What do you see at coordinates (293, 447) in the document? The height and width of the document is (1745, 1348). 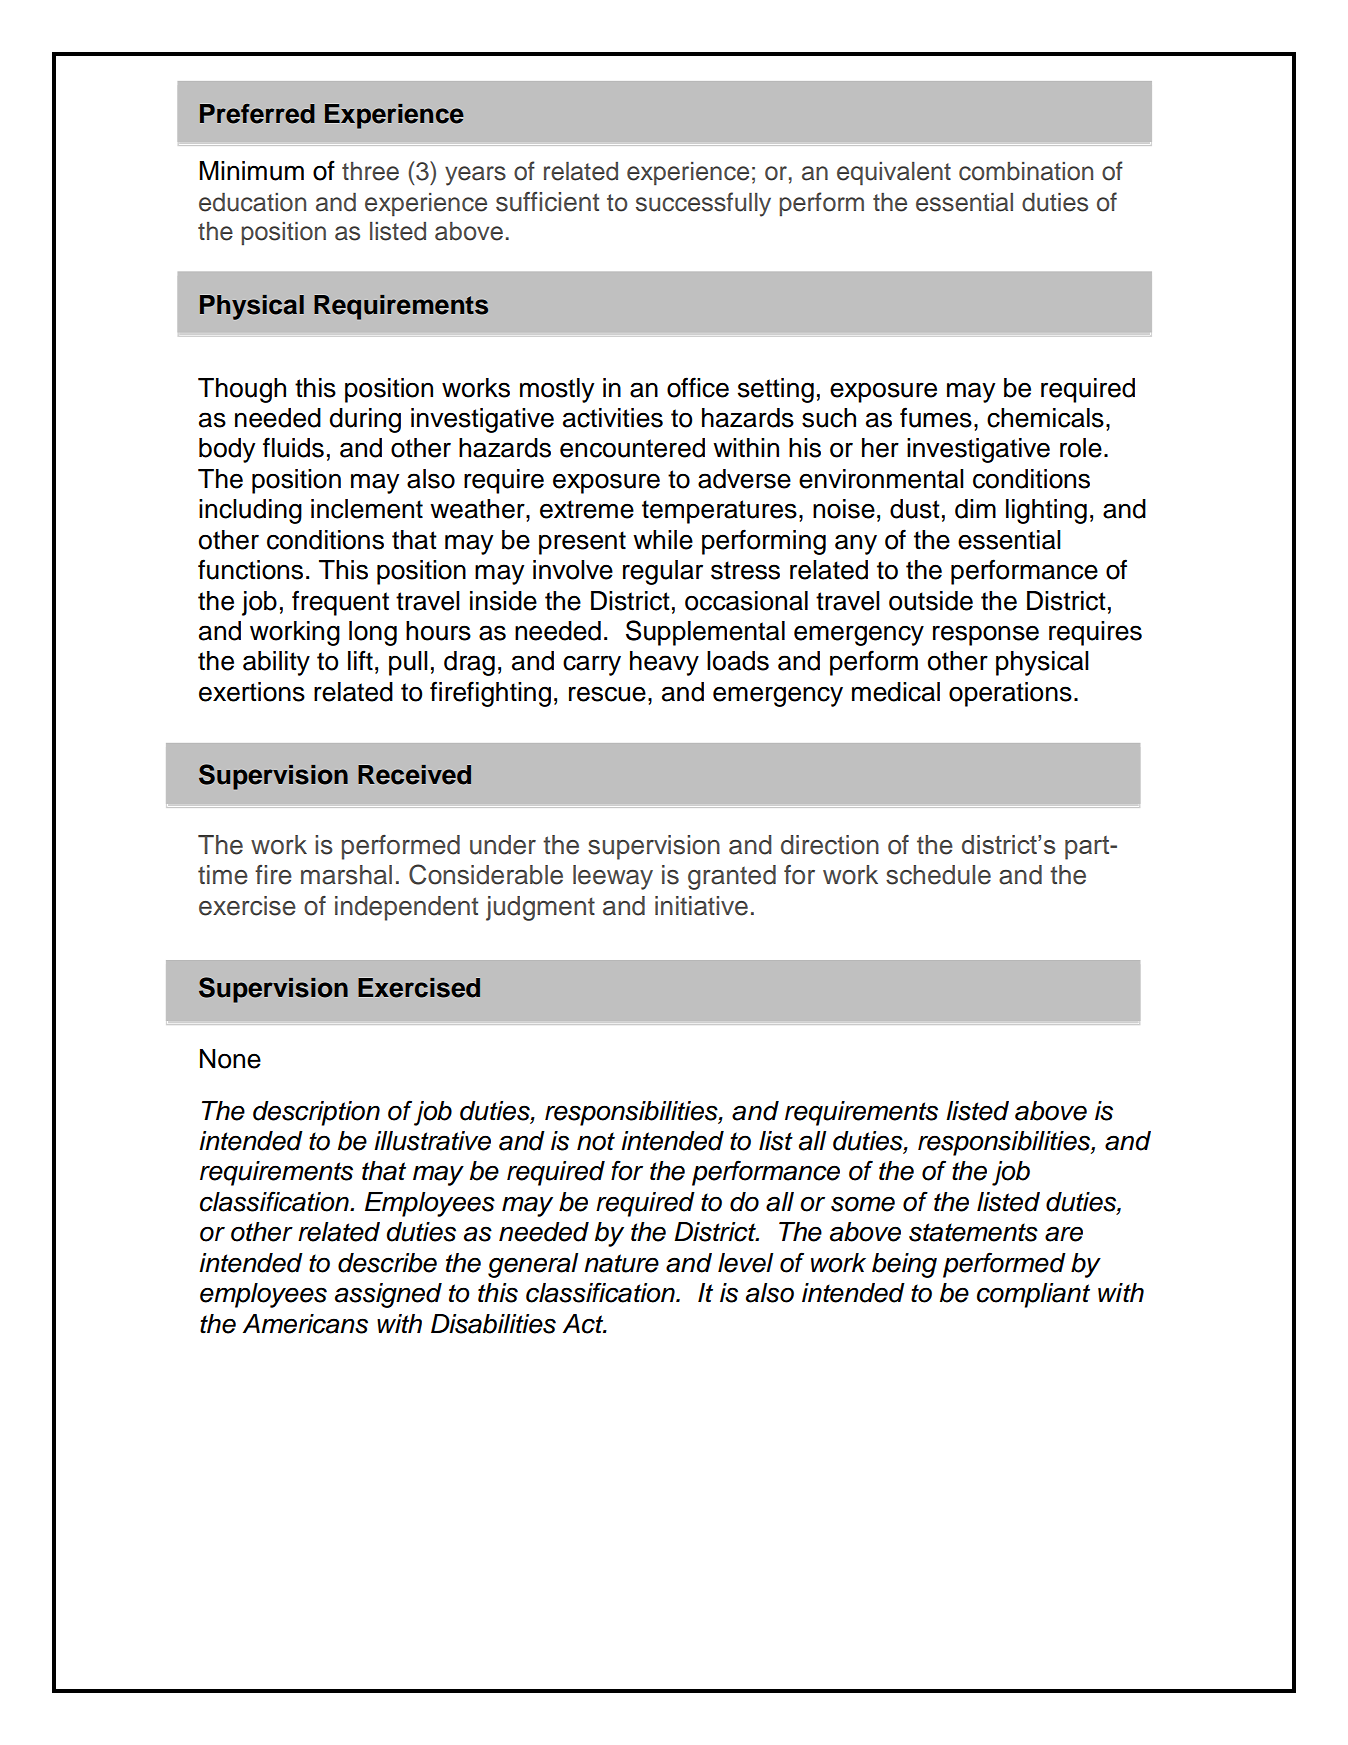 I see `fluids` at bounding box center [293, 447].
